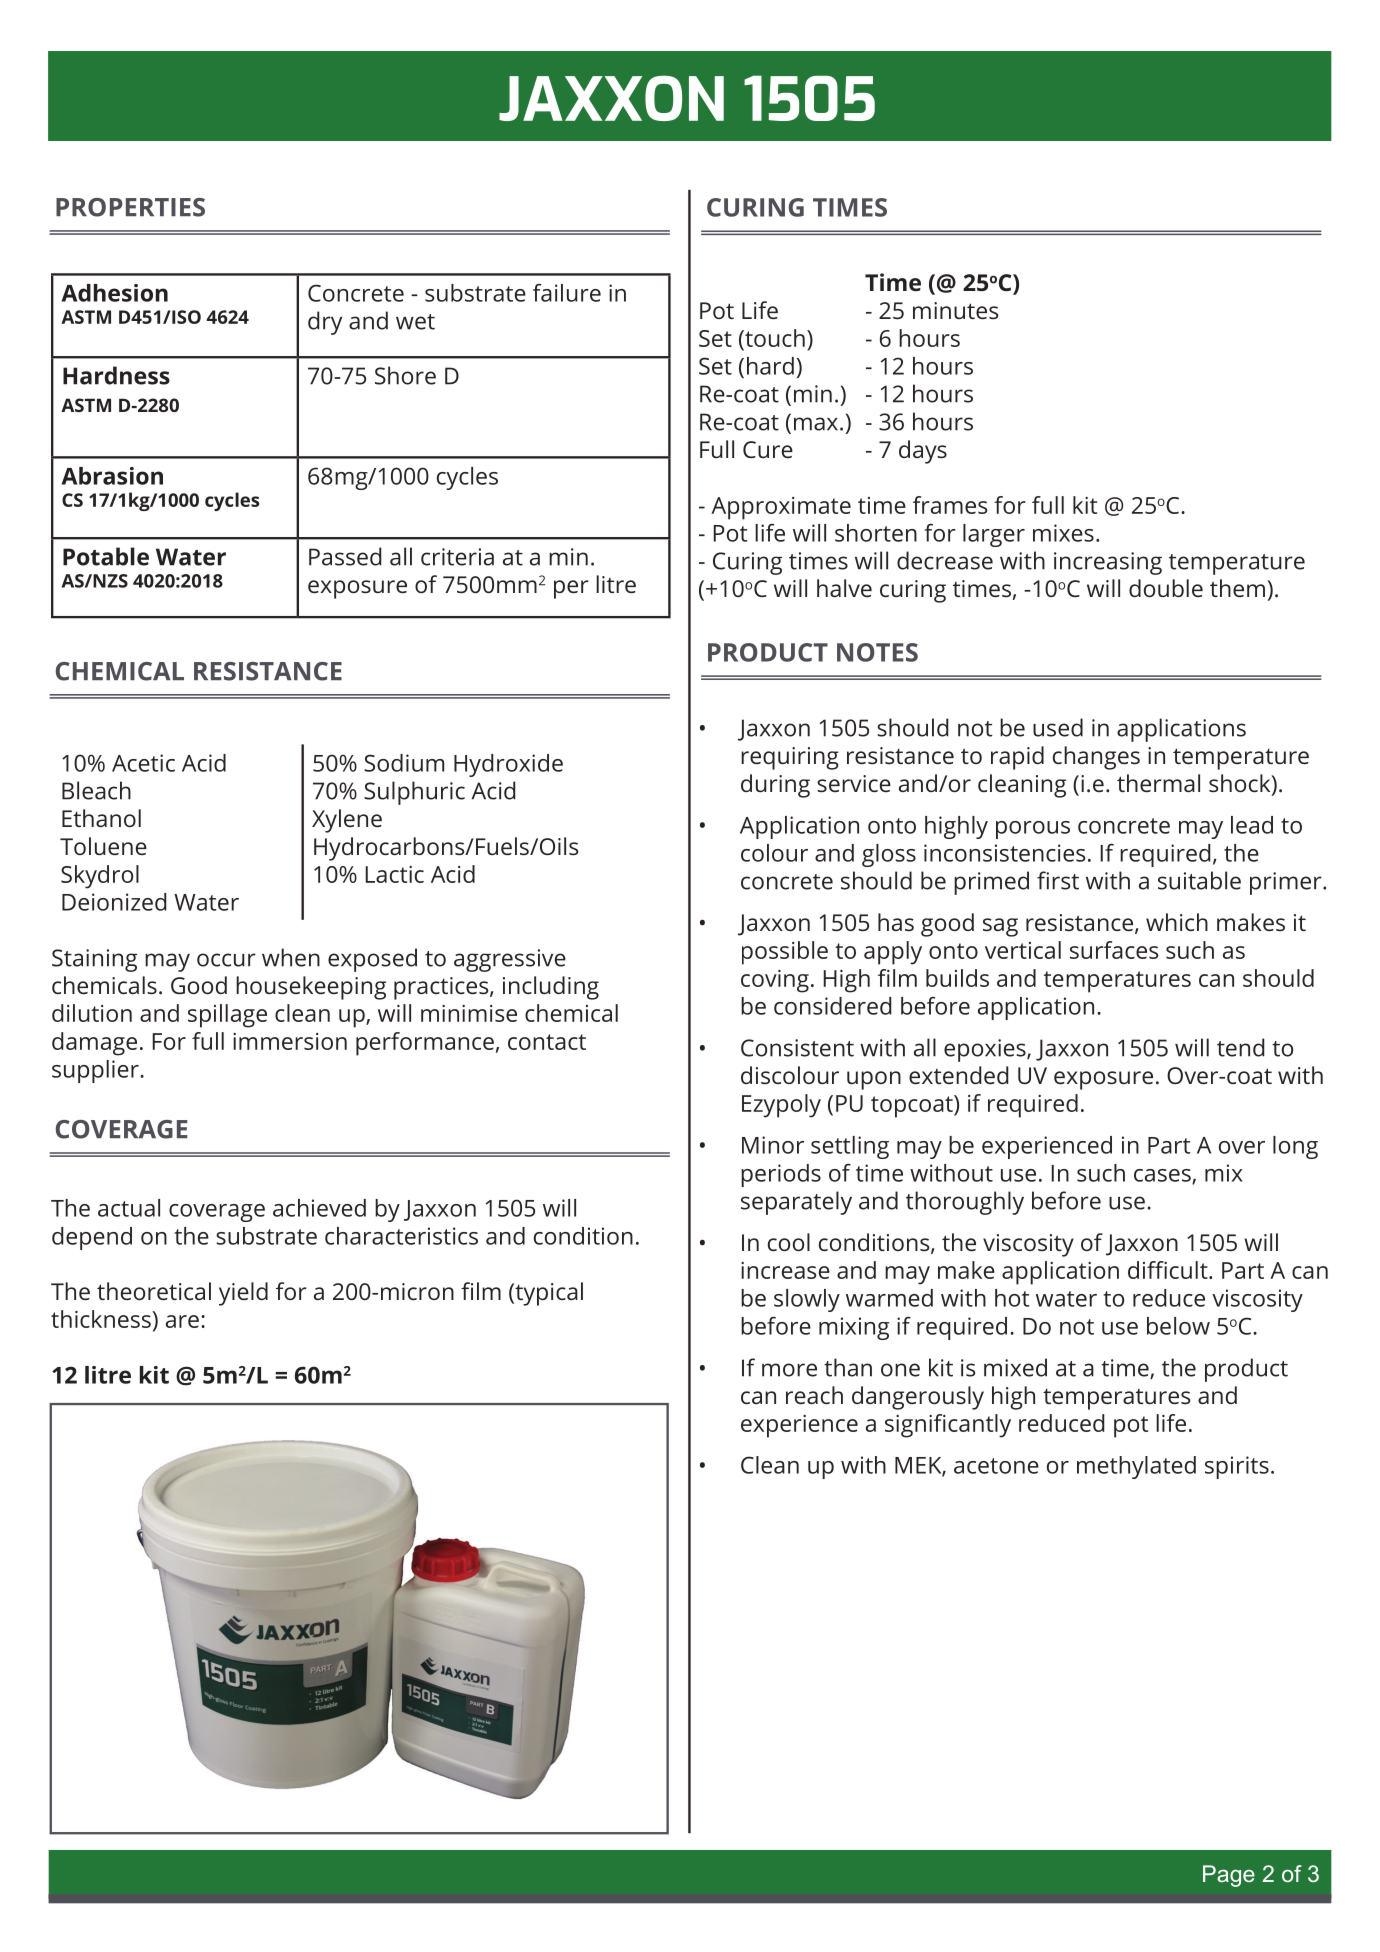 The image size is (1380, 1952). What do you see at coordinates (130, 207) in the image?
I see `PROPERTIES` at bounding box center [130, 207].
